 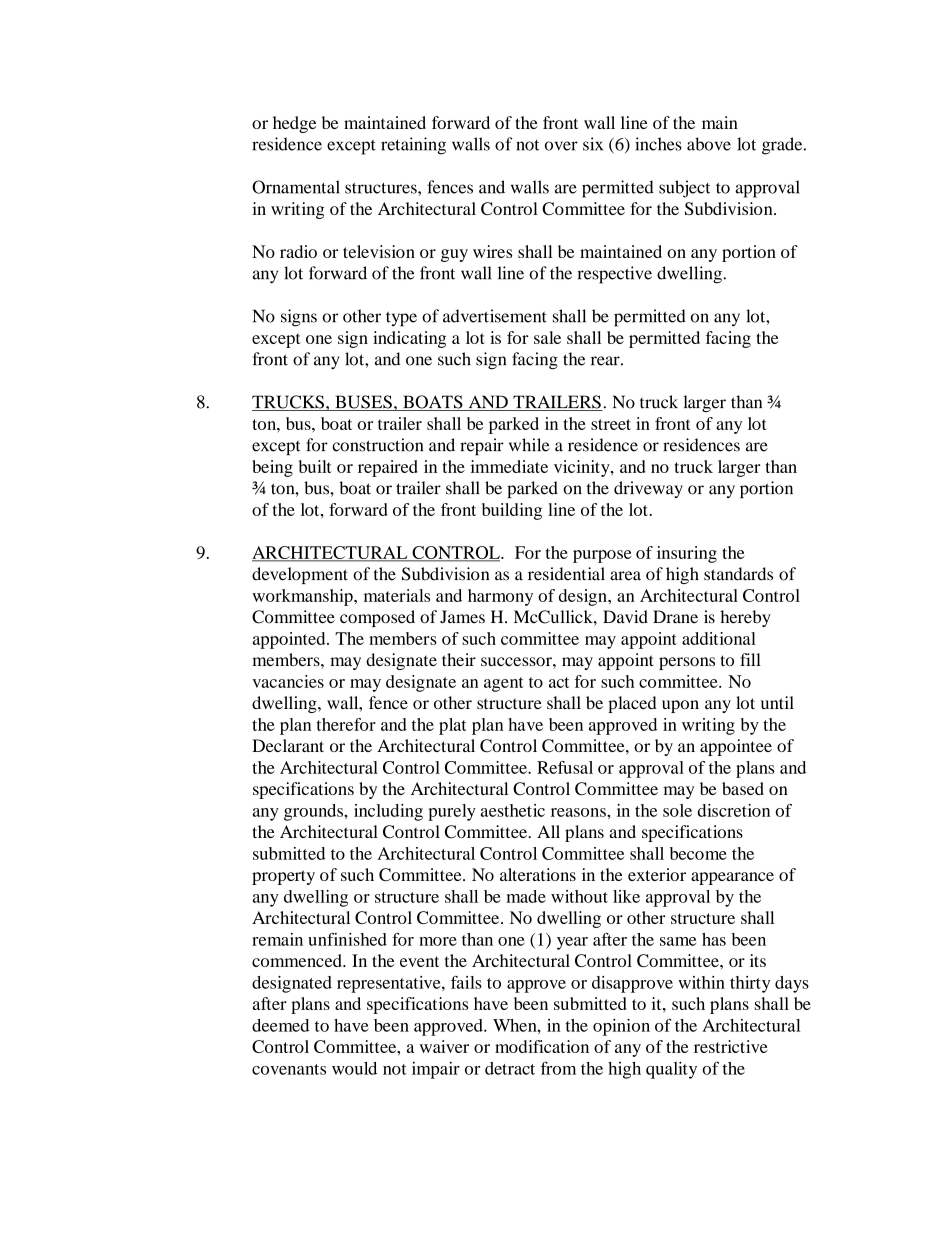 What do you see at coordinates (743, 788) in the image?
I see `based` at bounding box center [743, 788].
